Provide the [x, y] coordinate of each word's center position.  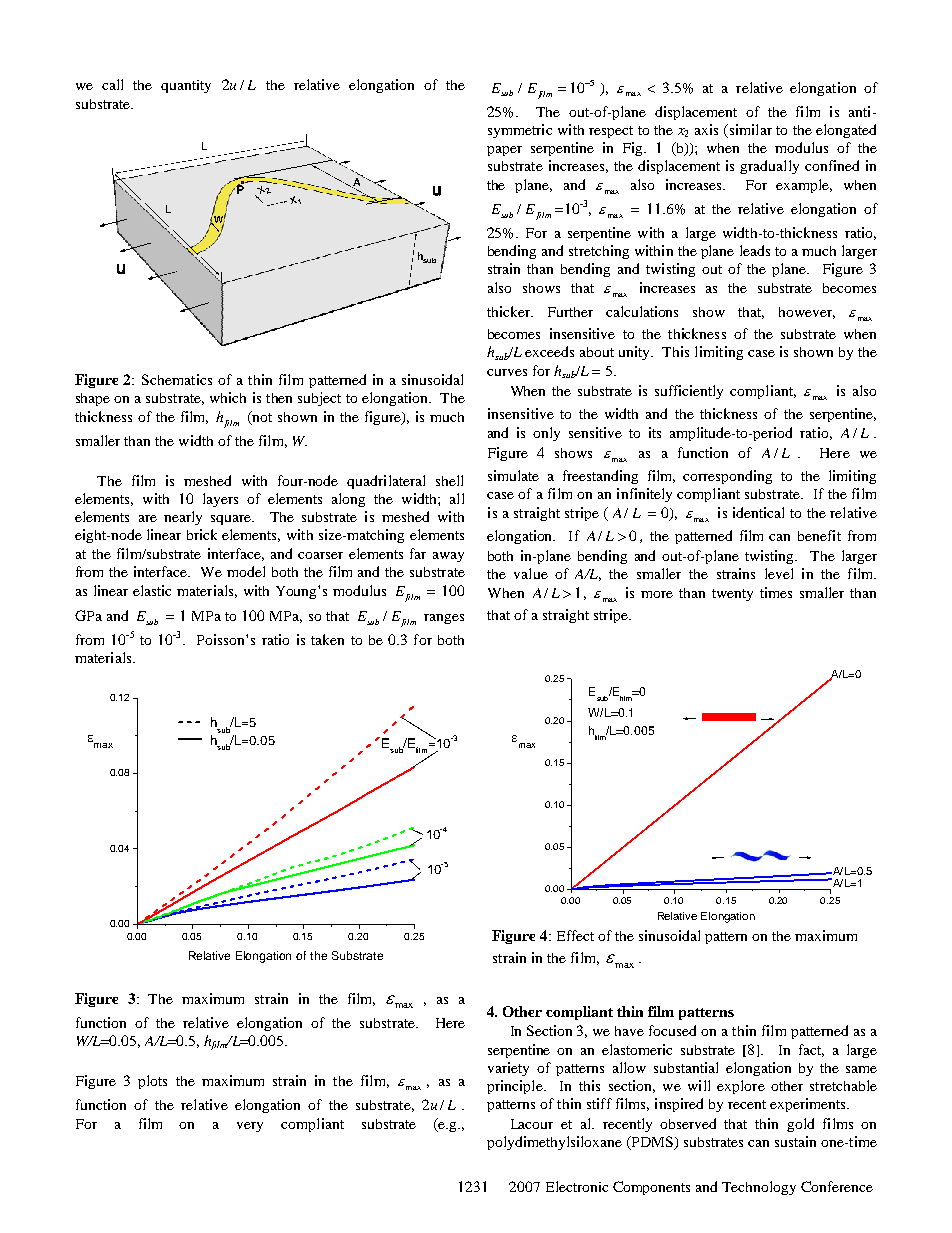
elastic [152, 590]
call [112, 84]
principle [516, 1087]
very [250, 1127]
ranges [444, 619]
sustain [795, 1141]
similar [749, 129]
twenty [732, 595]
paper [504, 151]
